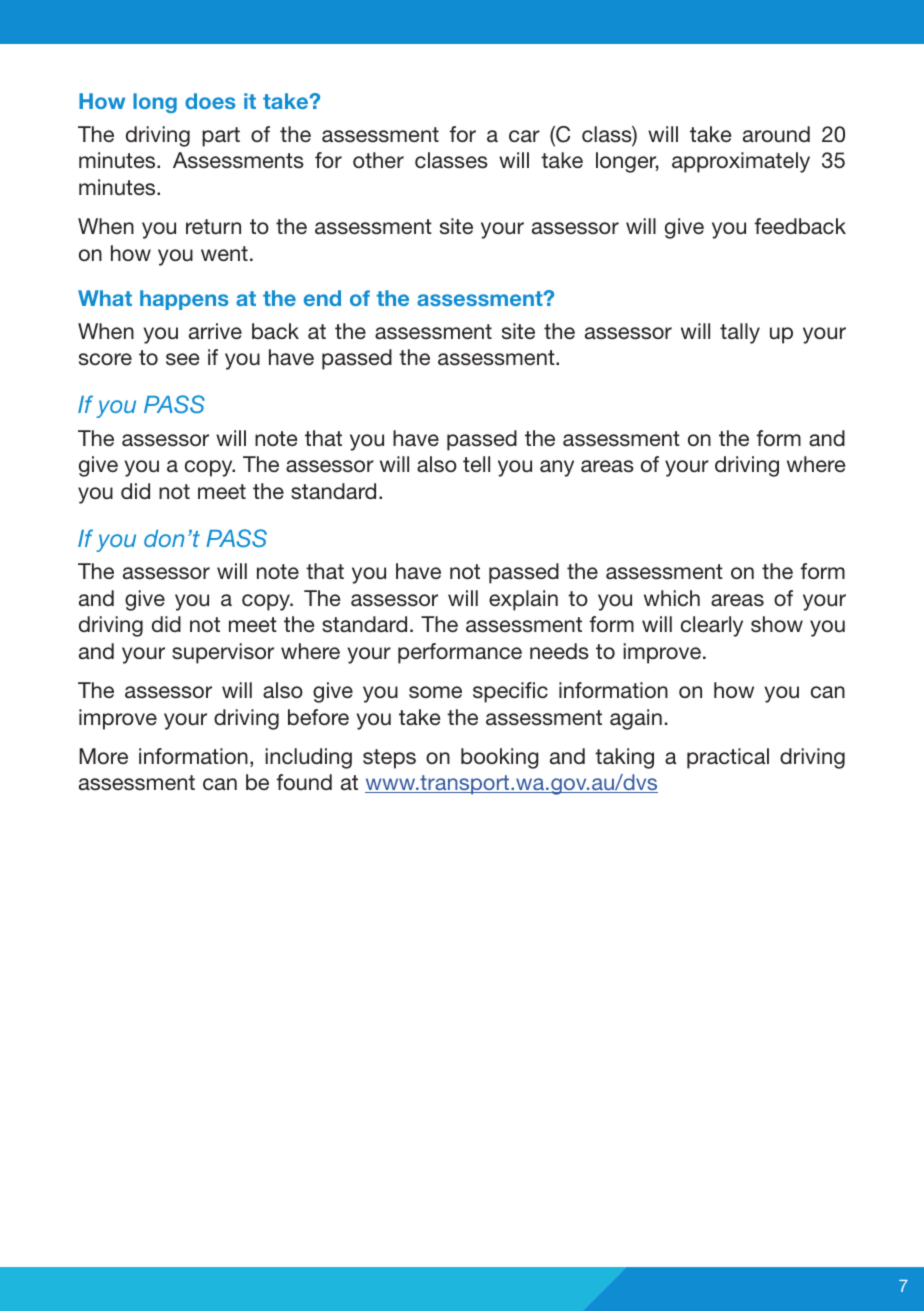  I want to click on explain, so click(523, 600).
